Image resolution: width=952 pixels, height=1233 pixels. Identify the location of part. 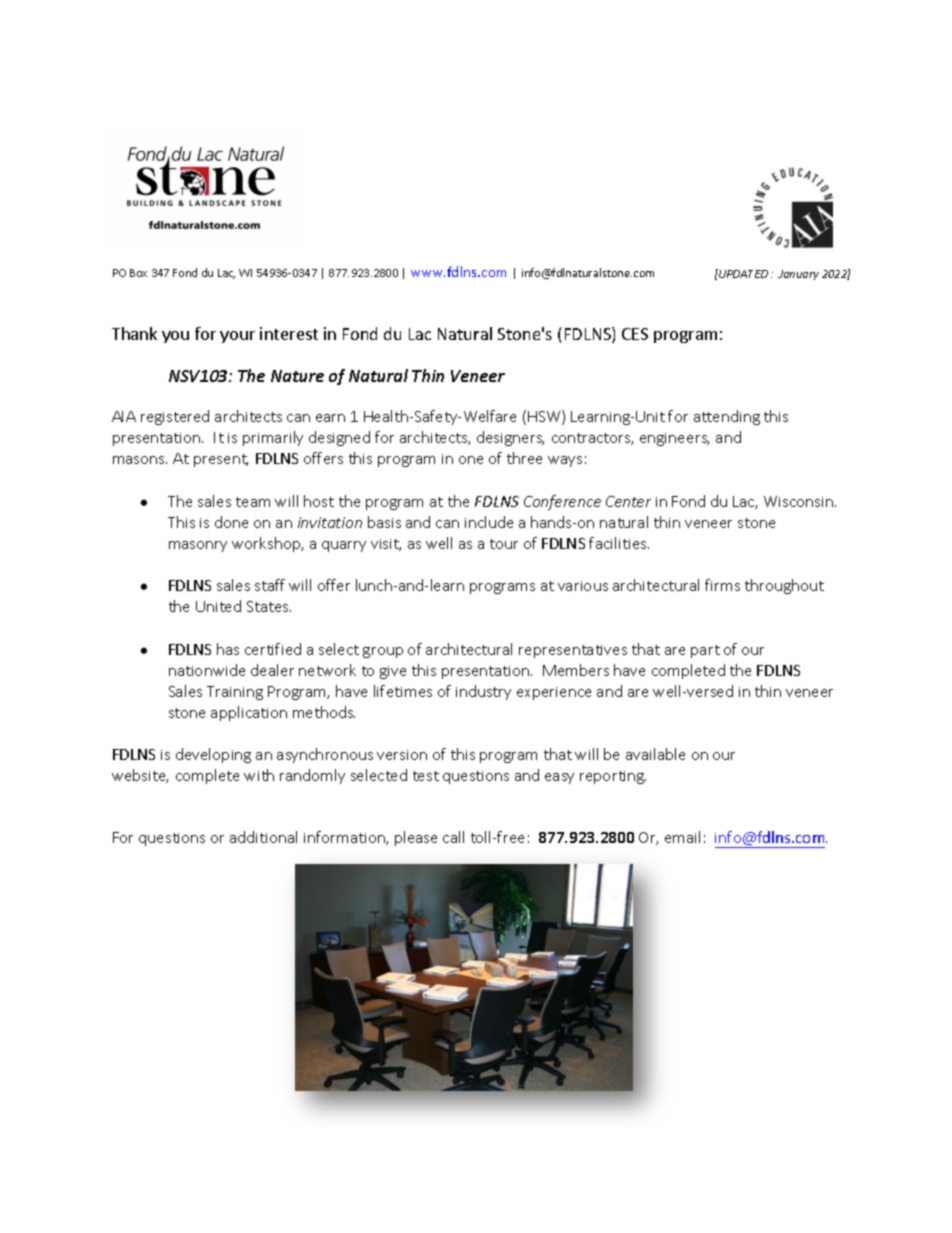
(705, 651).
